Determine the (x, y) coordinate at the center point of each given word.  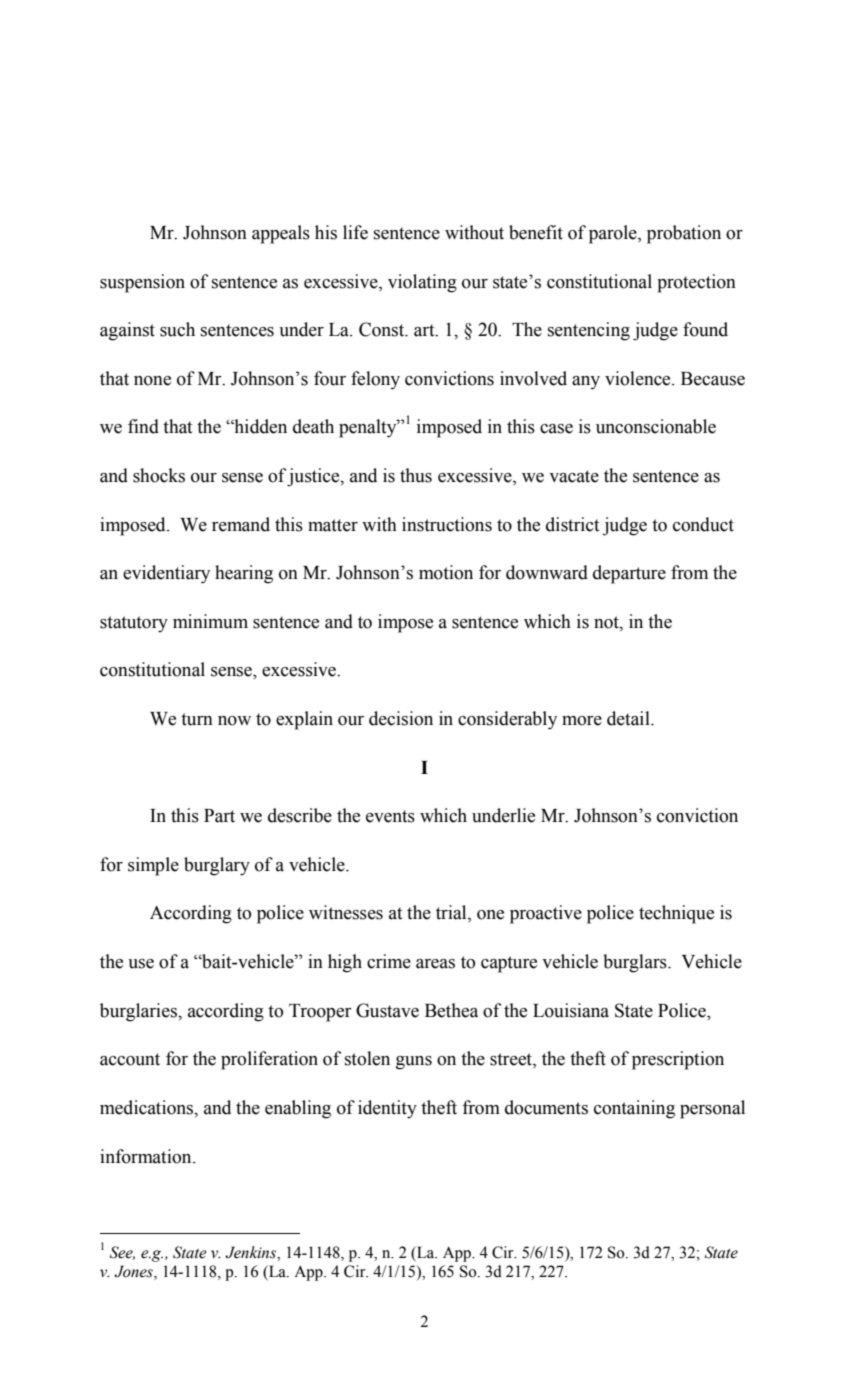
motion (446, 572)
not (607, 622)
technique (676, 914)
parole (614, 234)
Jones (134, 1272)
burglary (217, 866)
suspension (142, 283)
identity (387, 1109)
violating (422, 283)
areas (435, 964)
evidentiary (166, 574)
